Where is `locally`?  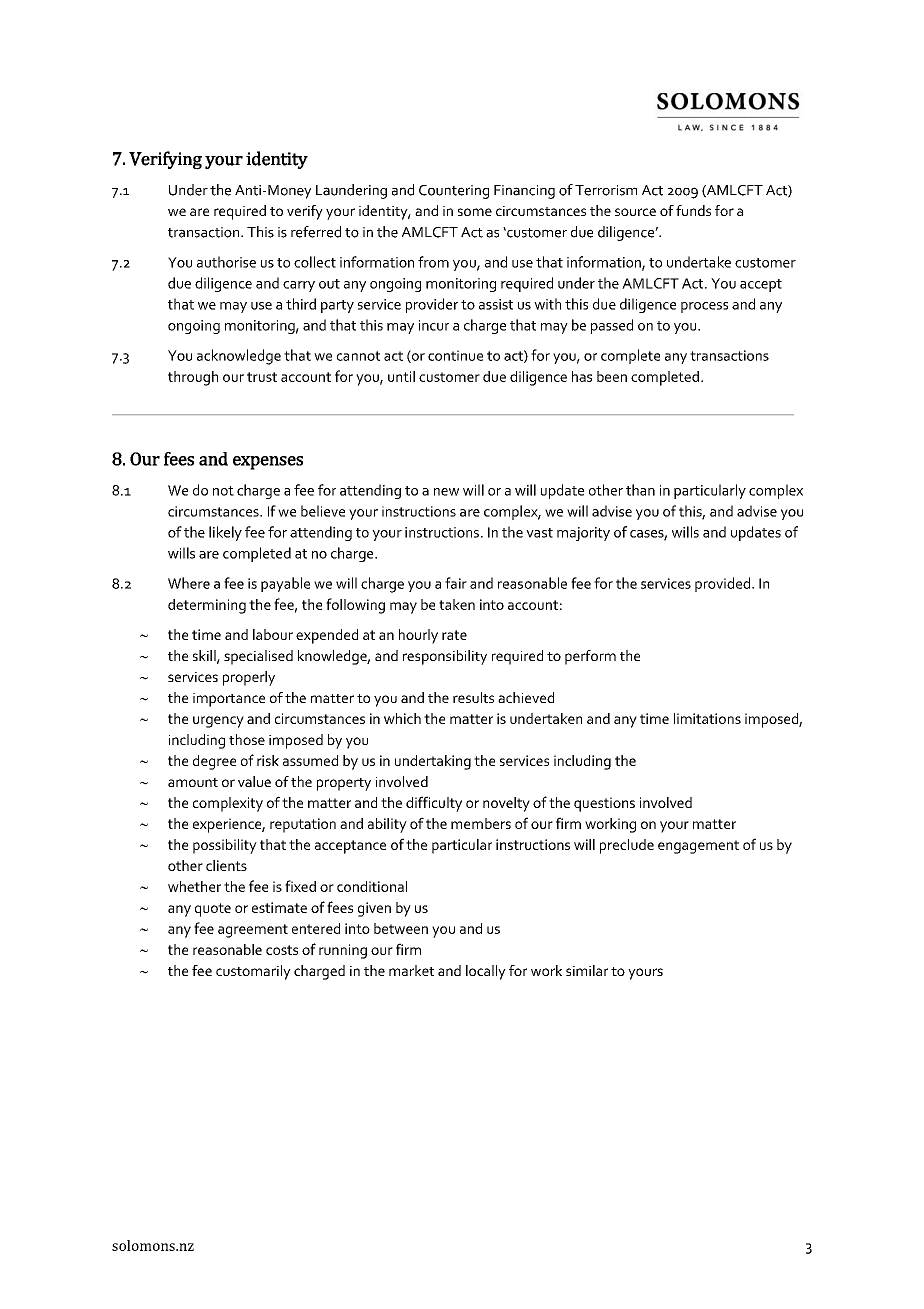
locally is located at coordinates (486, 972).
